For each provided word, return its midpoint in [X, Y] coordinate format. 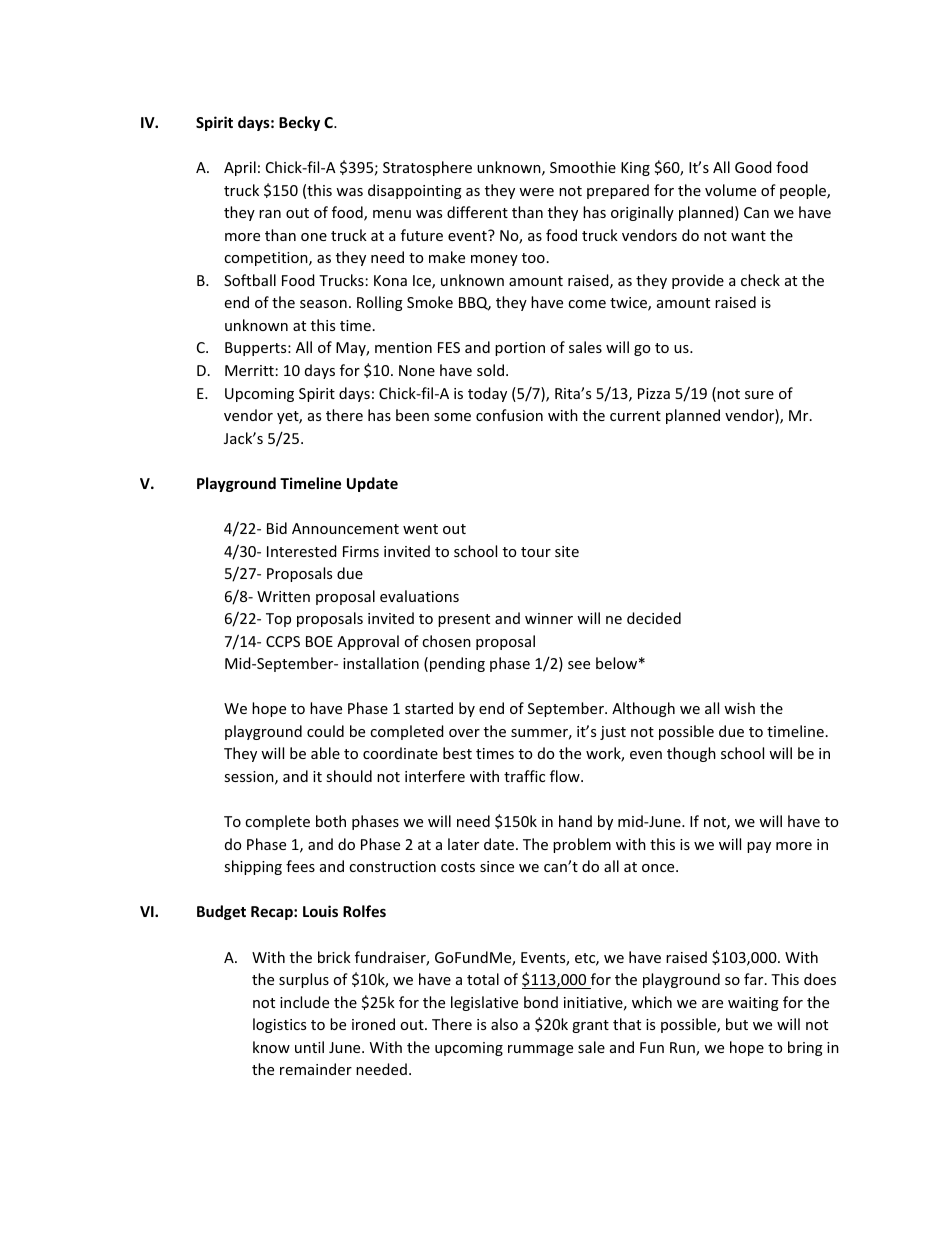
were [536, 192]
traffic [524, 776]
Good [753, 167]
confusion [509, 415]
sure [759, 395]
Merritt [249, 370]
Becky [299, 123]
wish [739, 708]
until [309, 1047]
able [325, 753]
